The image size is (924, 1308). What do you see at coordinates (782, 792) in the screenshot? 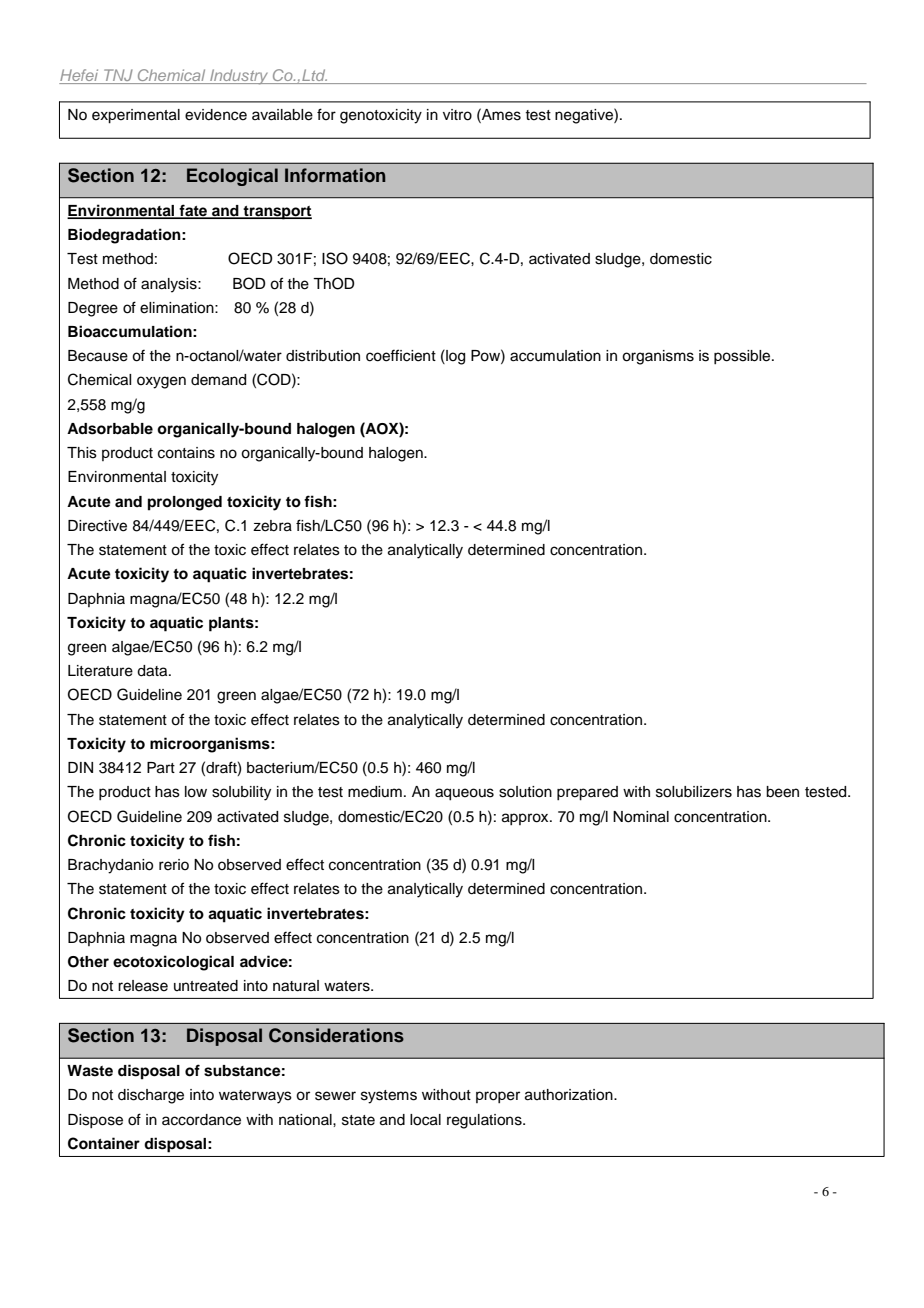
I see `been` at bounding box center [782, 792].
